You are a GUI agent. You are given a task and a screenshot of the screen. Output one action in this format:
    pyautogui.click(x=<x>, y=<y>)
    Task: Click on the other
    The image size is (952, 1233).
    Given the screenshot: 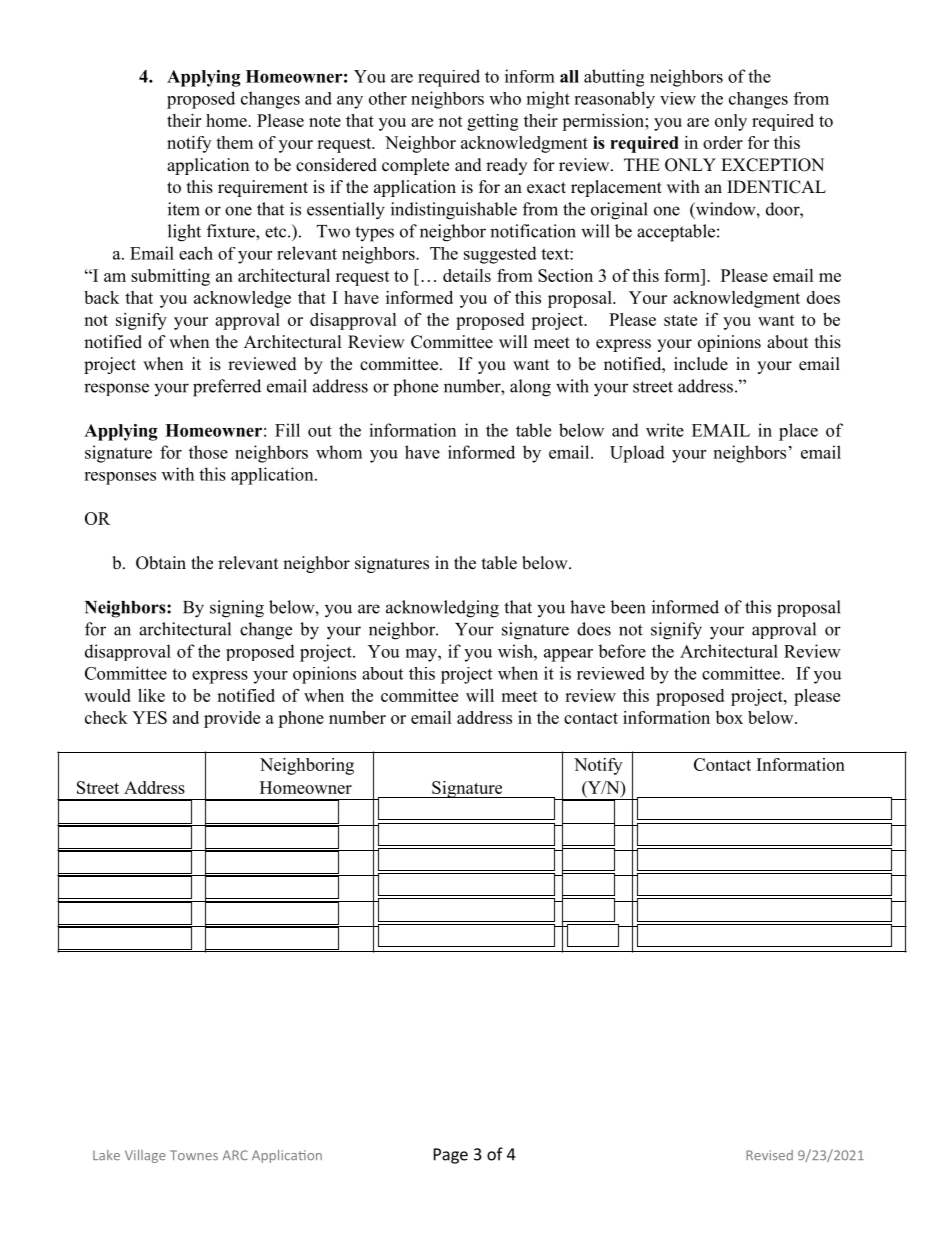 What is the action you would take?
    pyautogui.click(x=388, y=98)
